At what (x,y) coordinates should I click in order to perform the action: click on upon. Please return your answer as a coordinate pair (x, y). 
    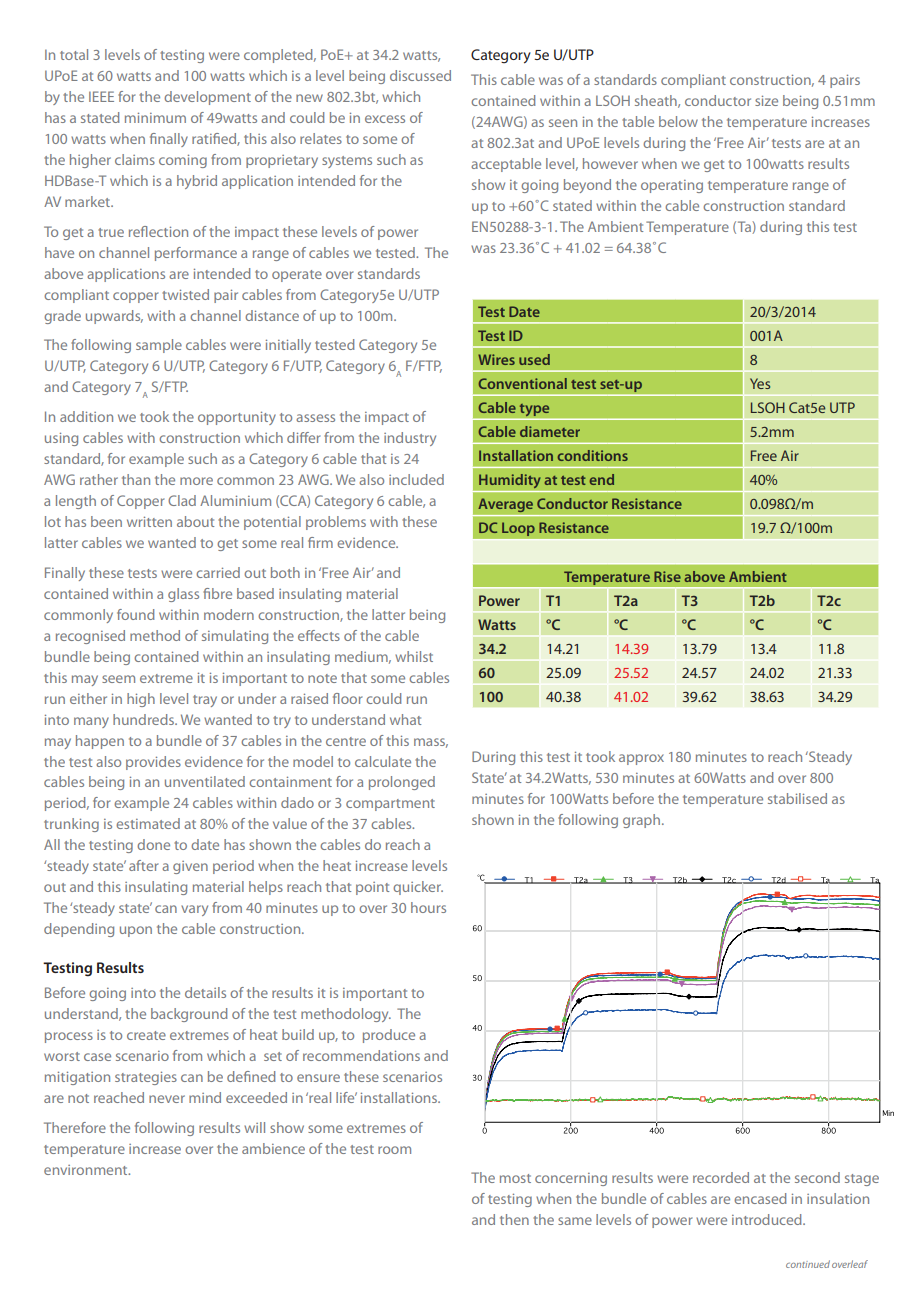
    Looking at the image, I should click on (136, 931).
